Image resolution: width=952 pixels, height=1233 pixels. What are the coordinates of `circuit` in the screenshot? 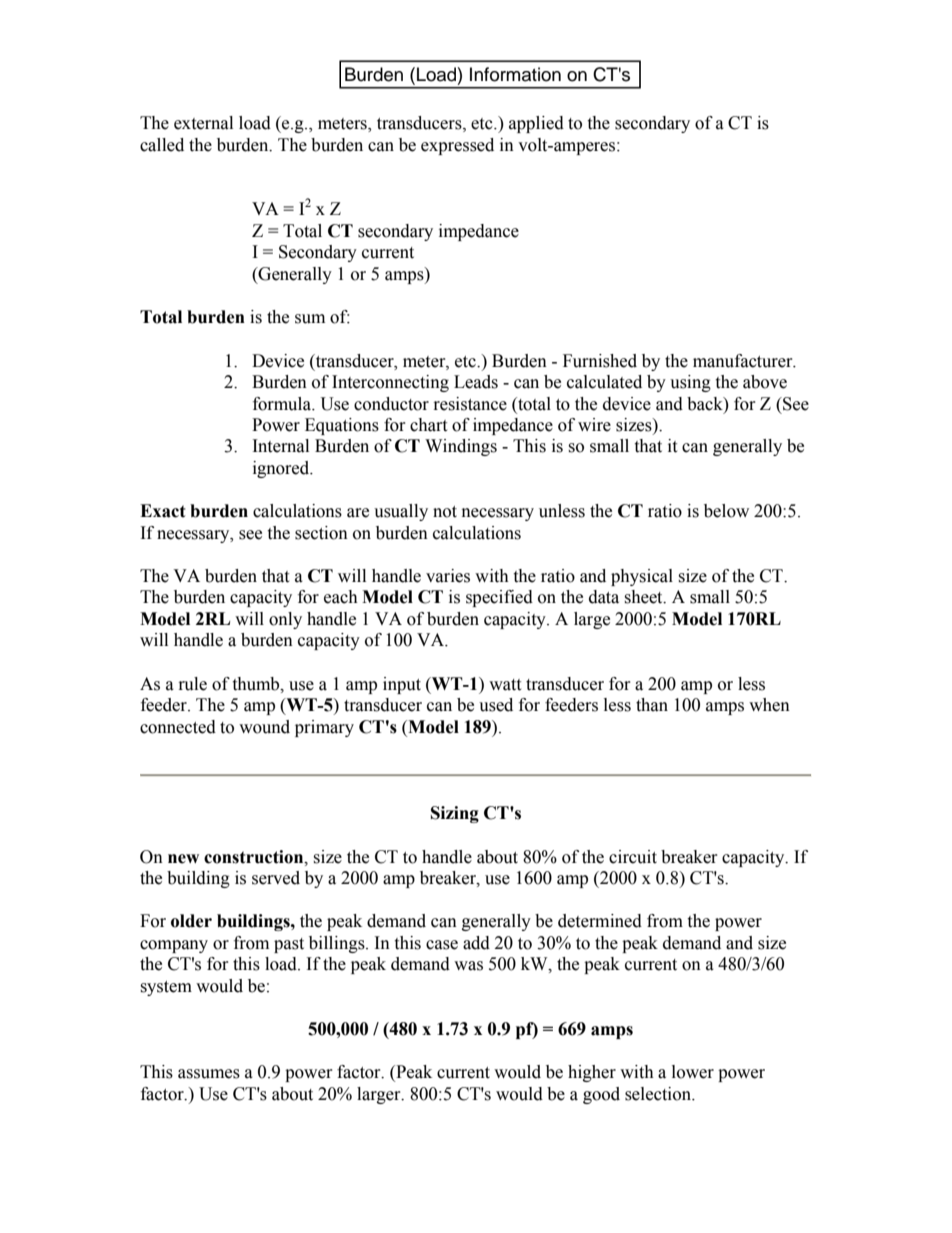 It's located at (633, 857).
